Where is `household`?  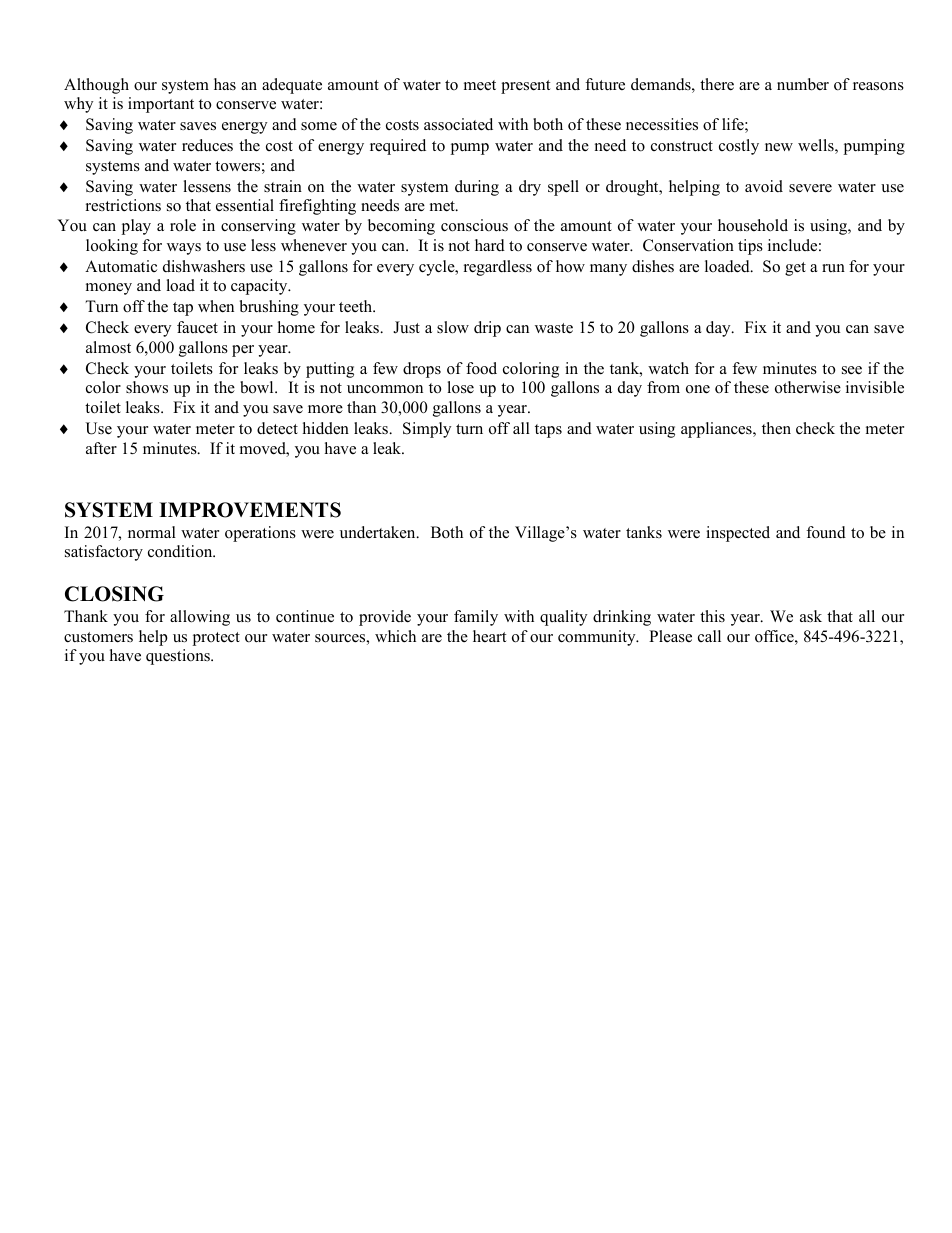 household is located at coordinates (753, 225).
